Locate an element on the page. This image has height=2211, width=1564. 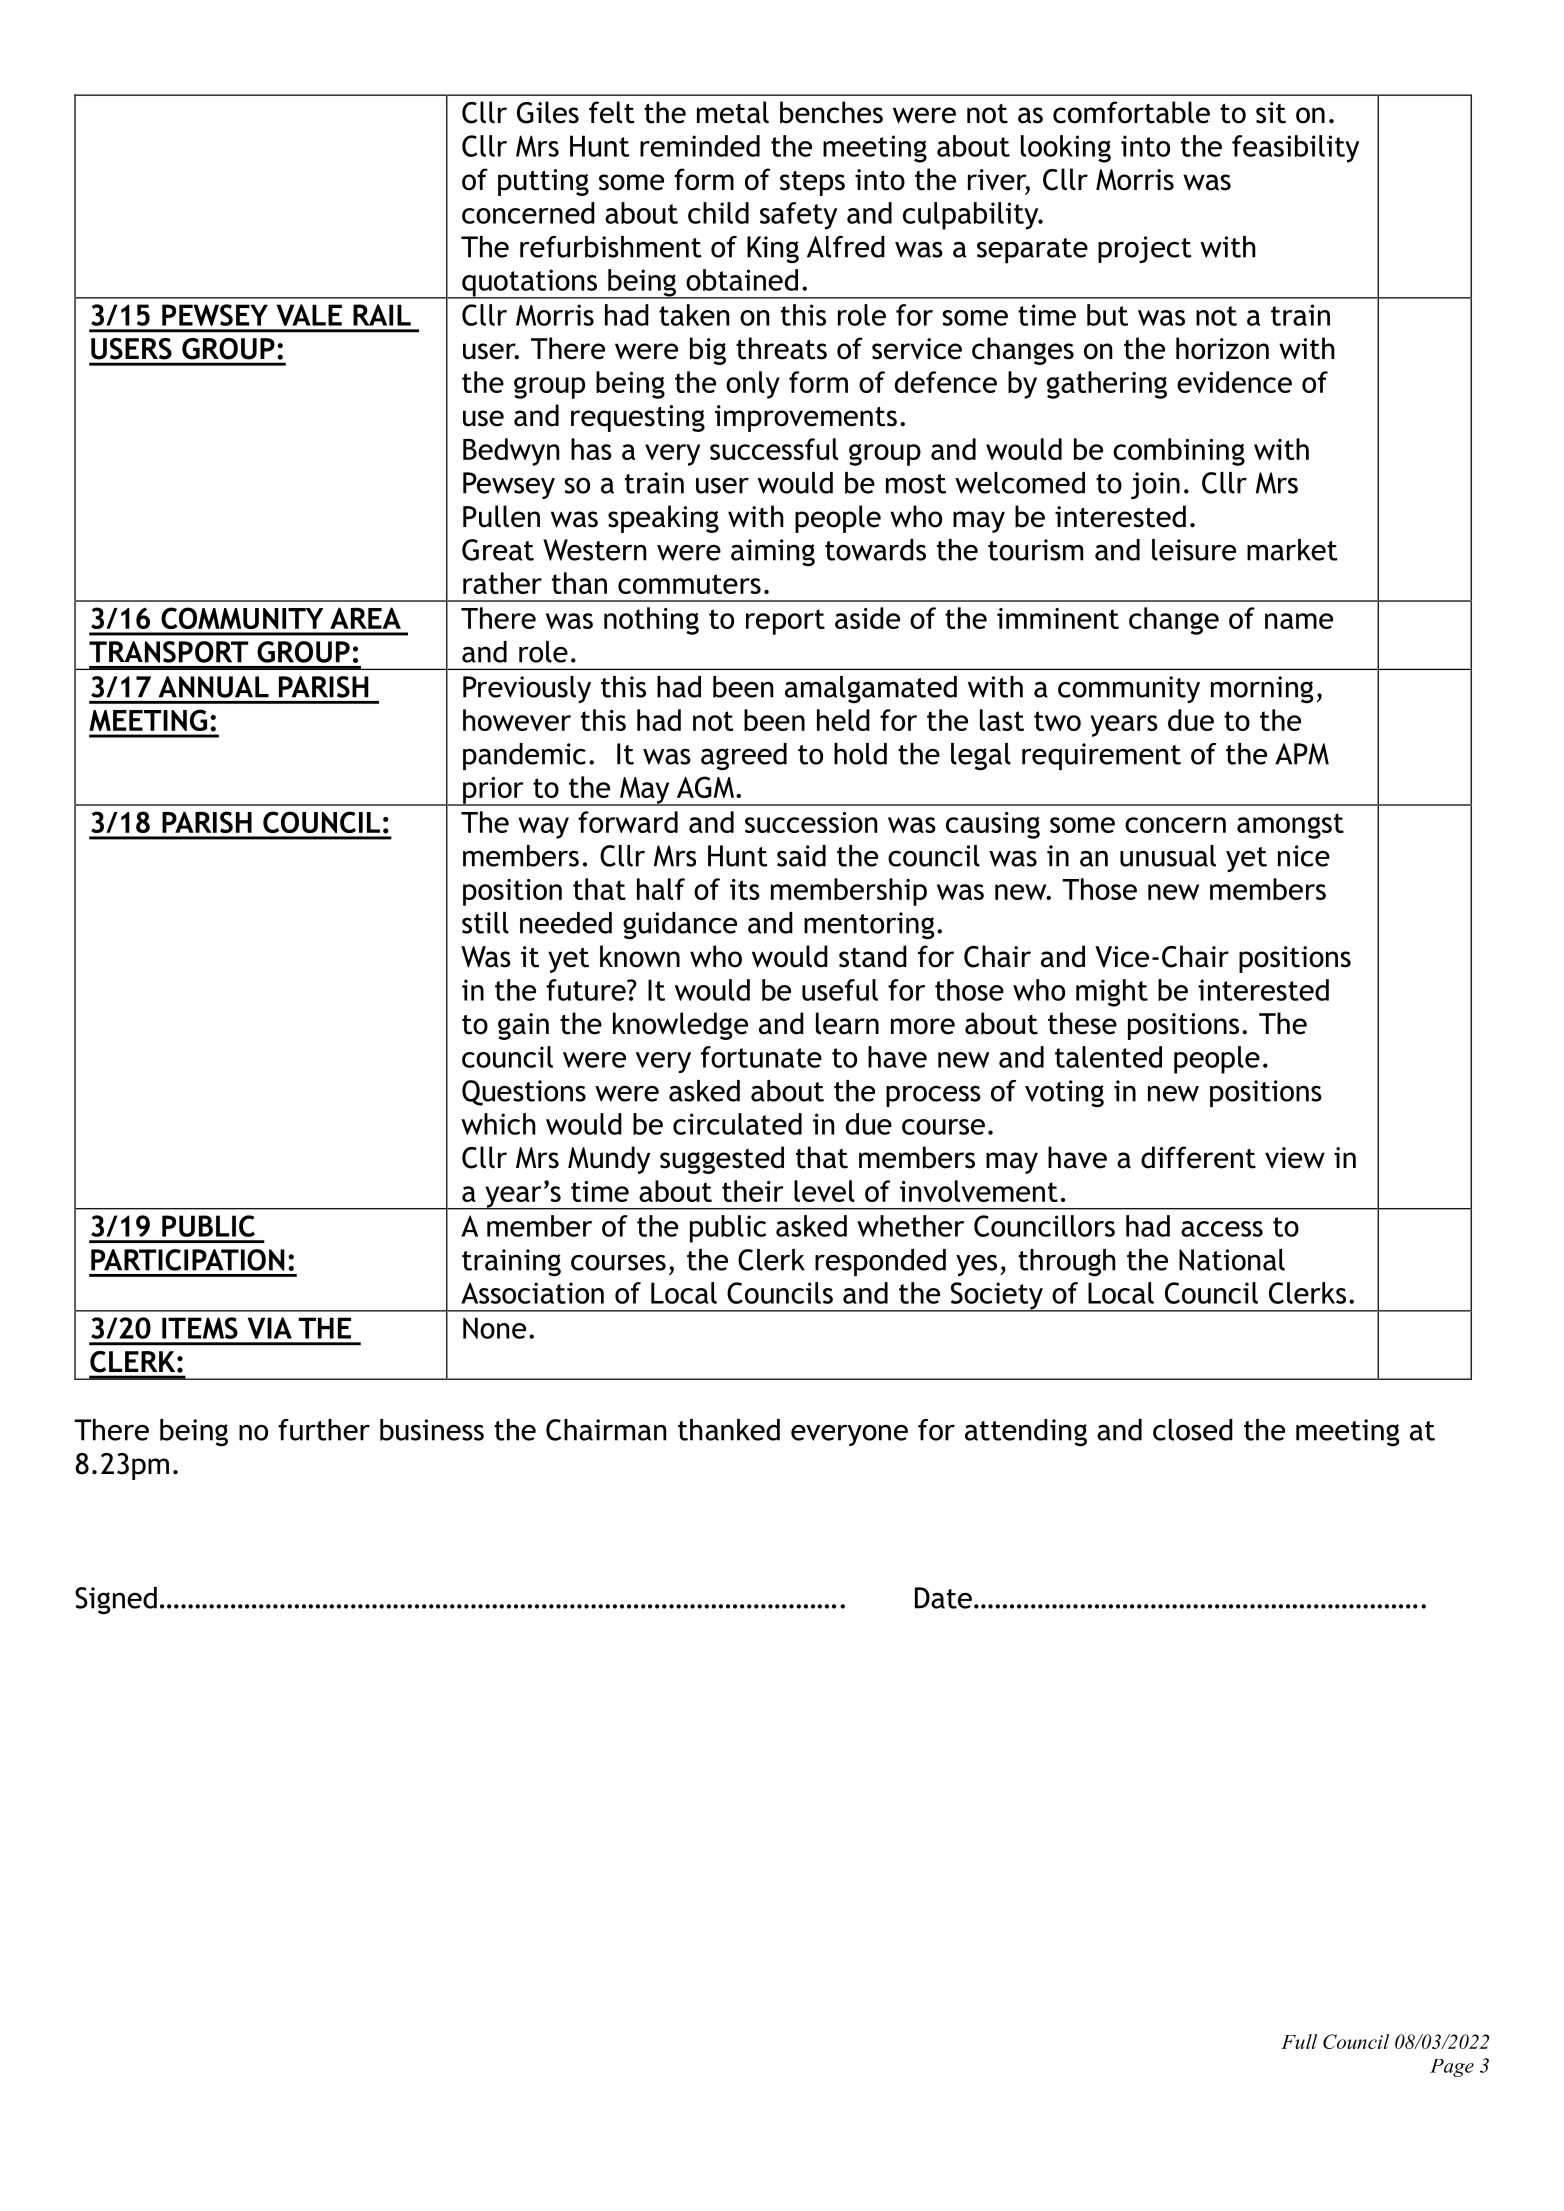
steps is located at coordinates (812, 183).
